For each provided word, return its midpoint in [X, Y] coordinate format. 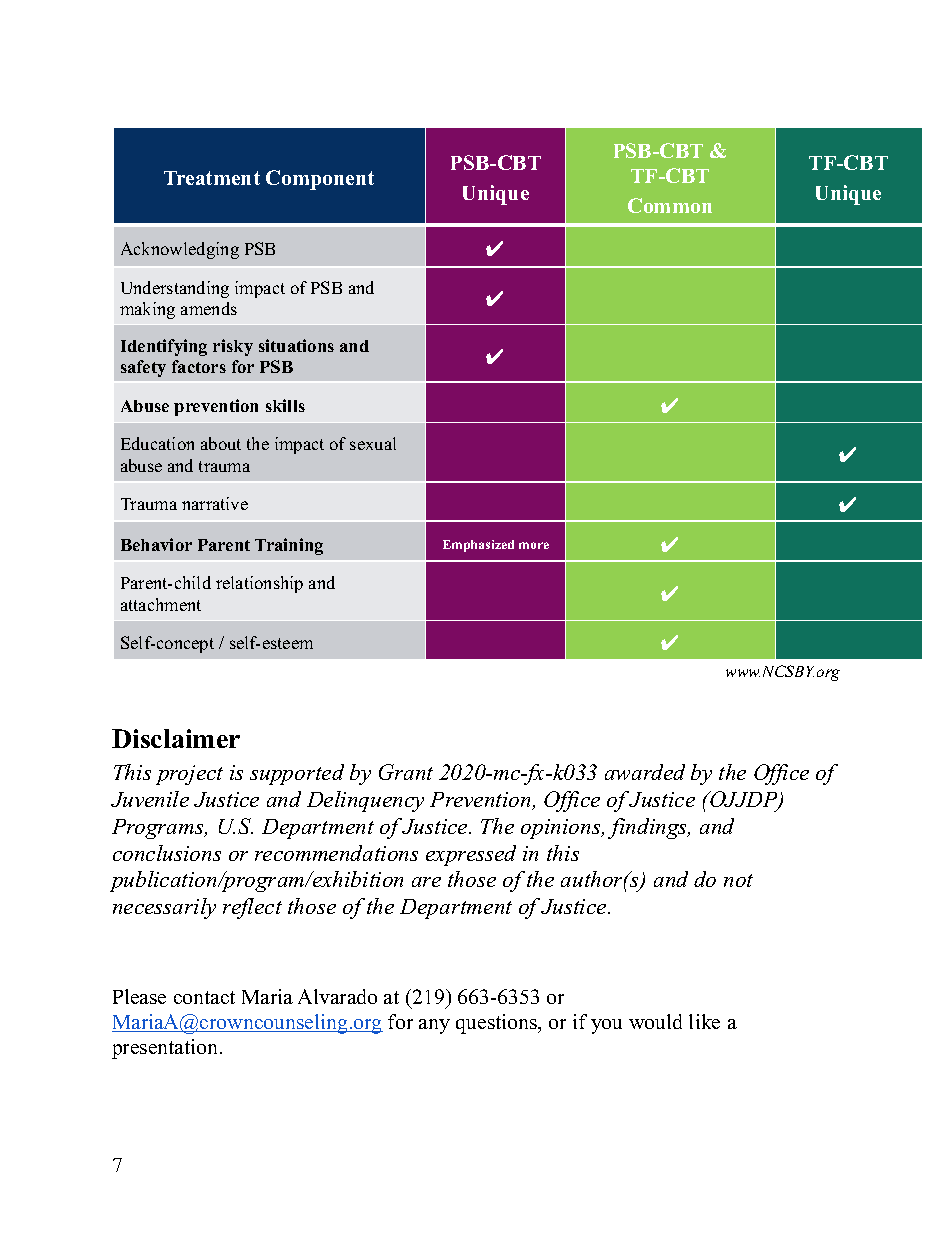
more [534, 545]
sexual [373, 443]
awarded [645, 772]
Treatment [212, 178]
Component [320, 180]
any [434, 1026]
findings [648, 828]
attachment [161, 604]
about [221, 443]
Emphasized [478, 546]
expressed [471, 855]
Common [670, 205]
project [189, 775]
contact [204, 997]
